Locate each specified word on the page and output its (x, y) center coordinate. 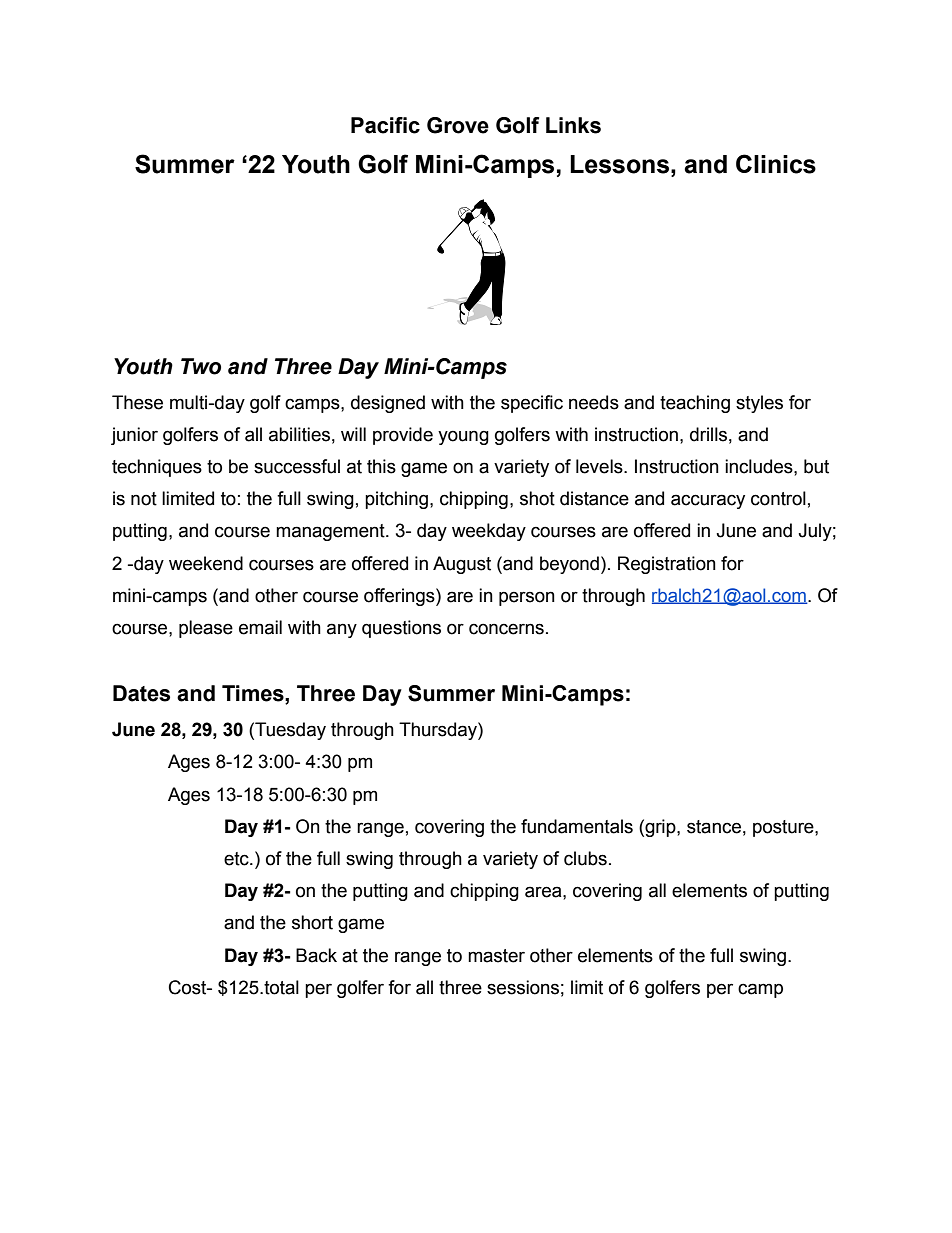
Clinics (776, 164)
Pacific (385, 125)
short (312, 922)
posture (784, 828)
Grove (458, 125)
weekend (206, 563)
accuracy (708, 501)
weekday (489, 532)
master (496, 956)
